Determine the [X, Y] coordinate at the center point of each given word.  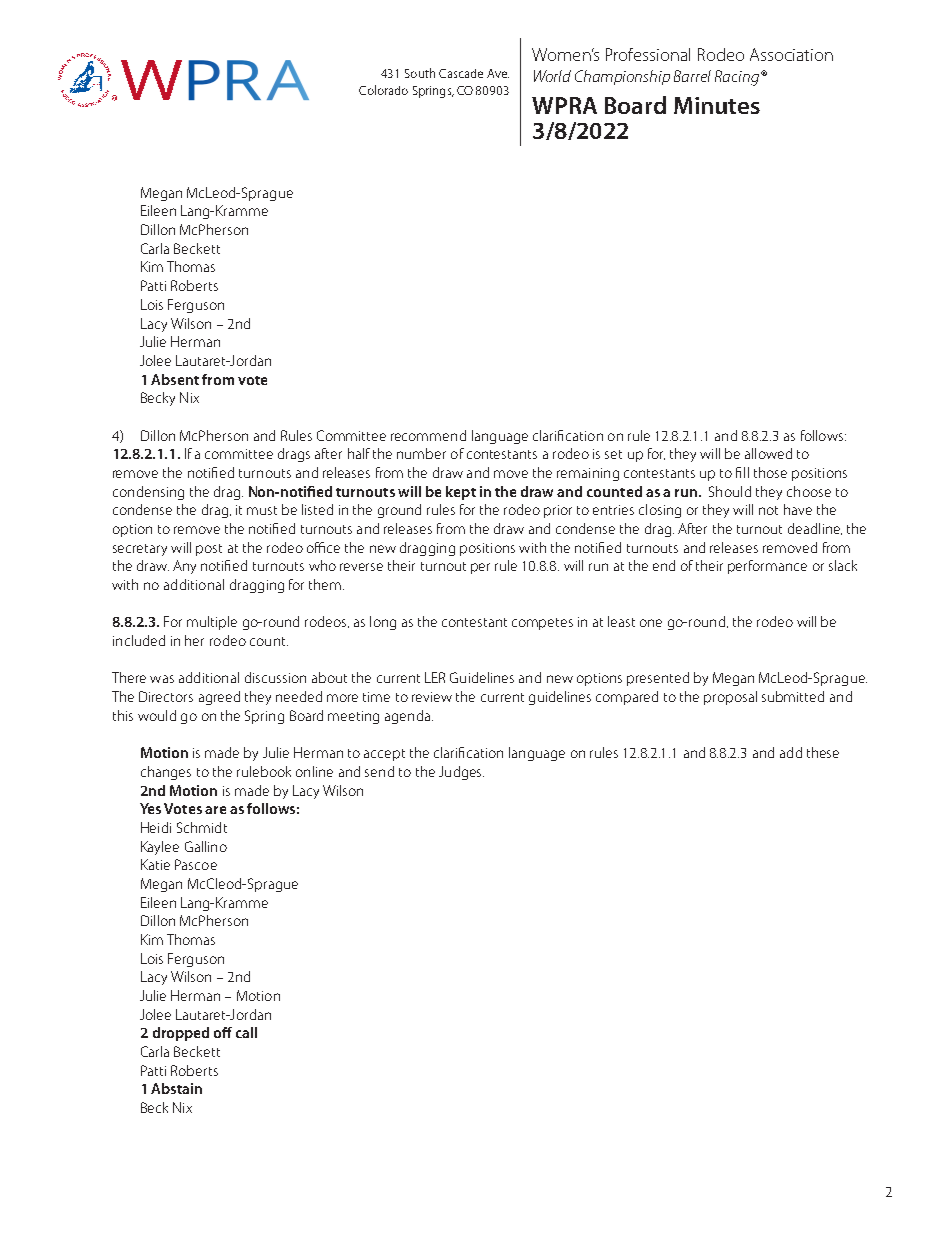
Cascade [461, 73]
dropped [181, 1034]
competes [542, 624]
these [823, 752]
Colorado [383, 90]
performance [767, 567]
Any [184, 567]
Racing [738, 78]
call [246, 1032]
